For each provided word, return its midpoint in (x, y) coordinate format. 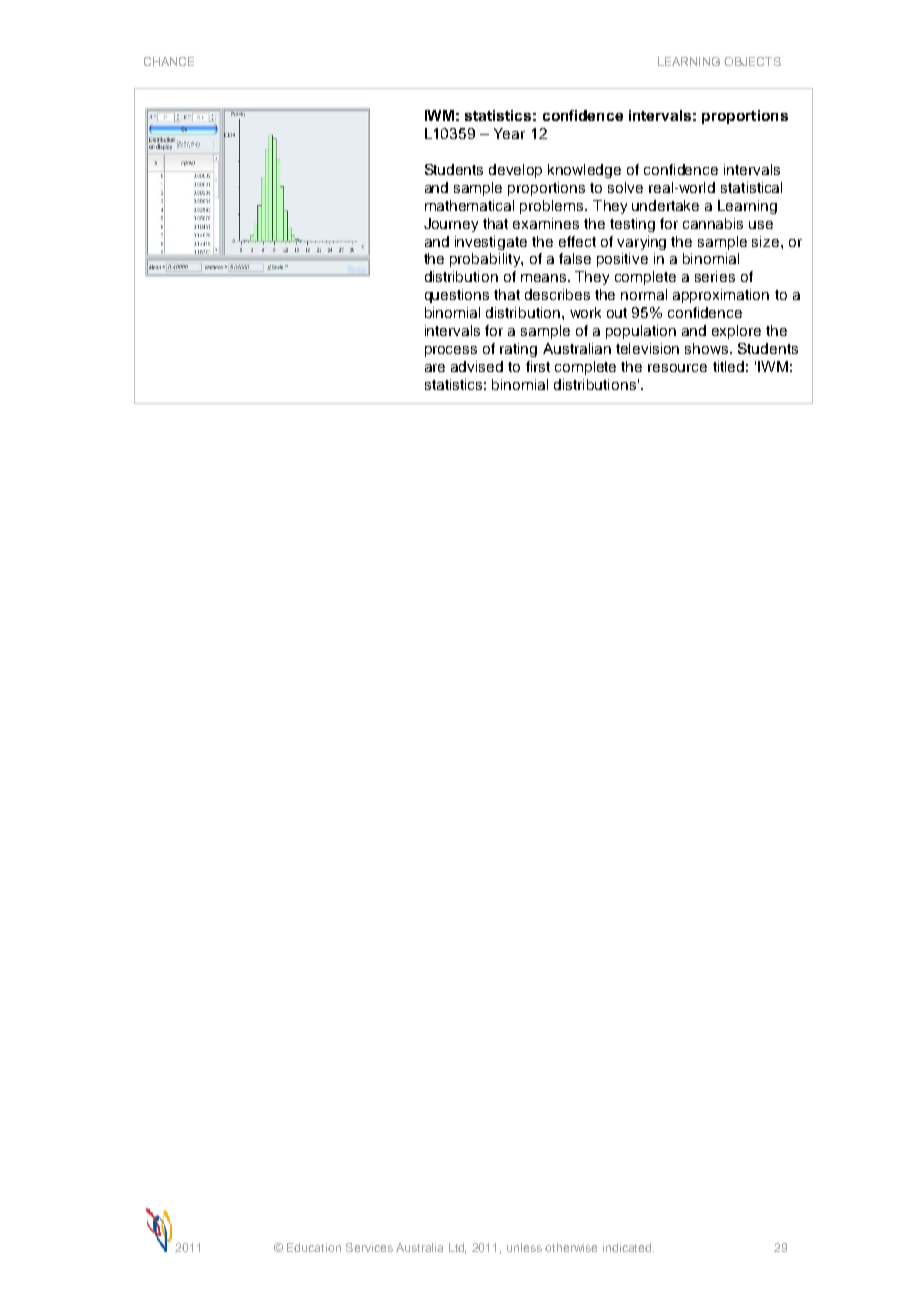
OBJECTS (752, 61)
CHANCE (169, 61)
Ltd (457, 1248)
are (435, 368)
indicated (628, 1247)
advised (477, 366)
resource (677, 368)
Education (314, 1247)
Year (509, 133)
